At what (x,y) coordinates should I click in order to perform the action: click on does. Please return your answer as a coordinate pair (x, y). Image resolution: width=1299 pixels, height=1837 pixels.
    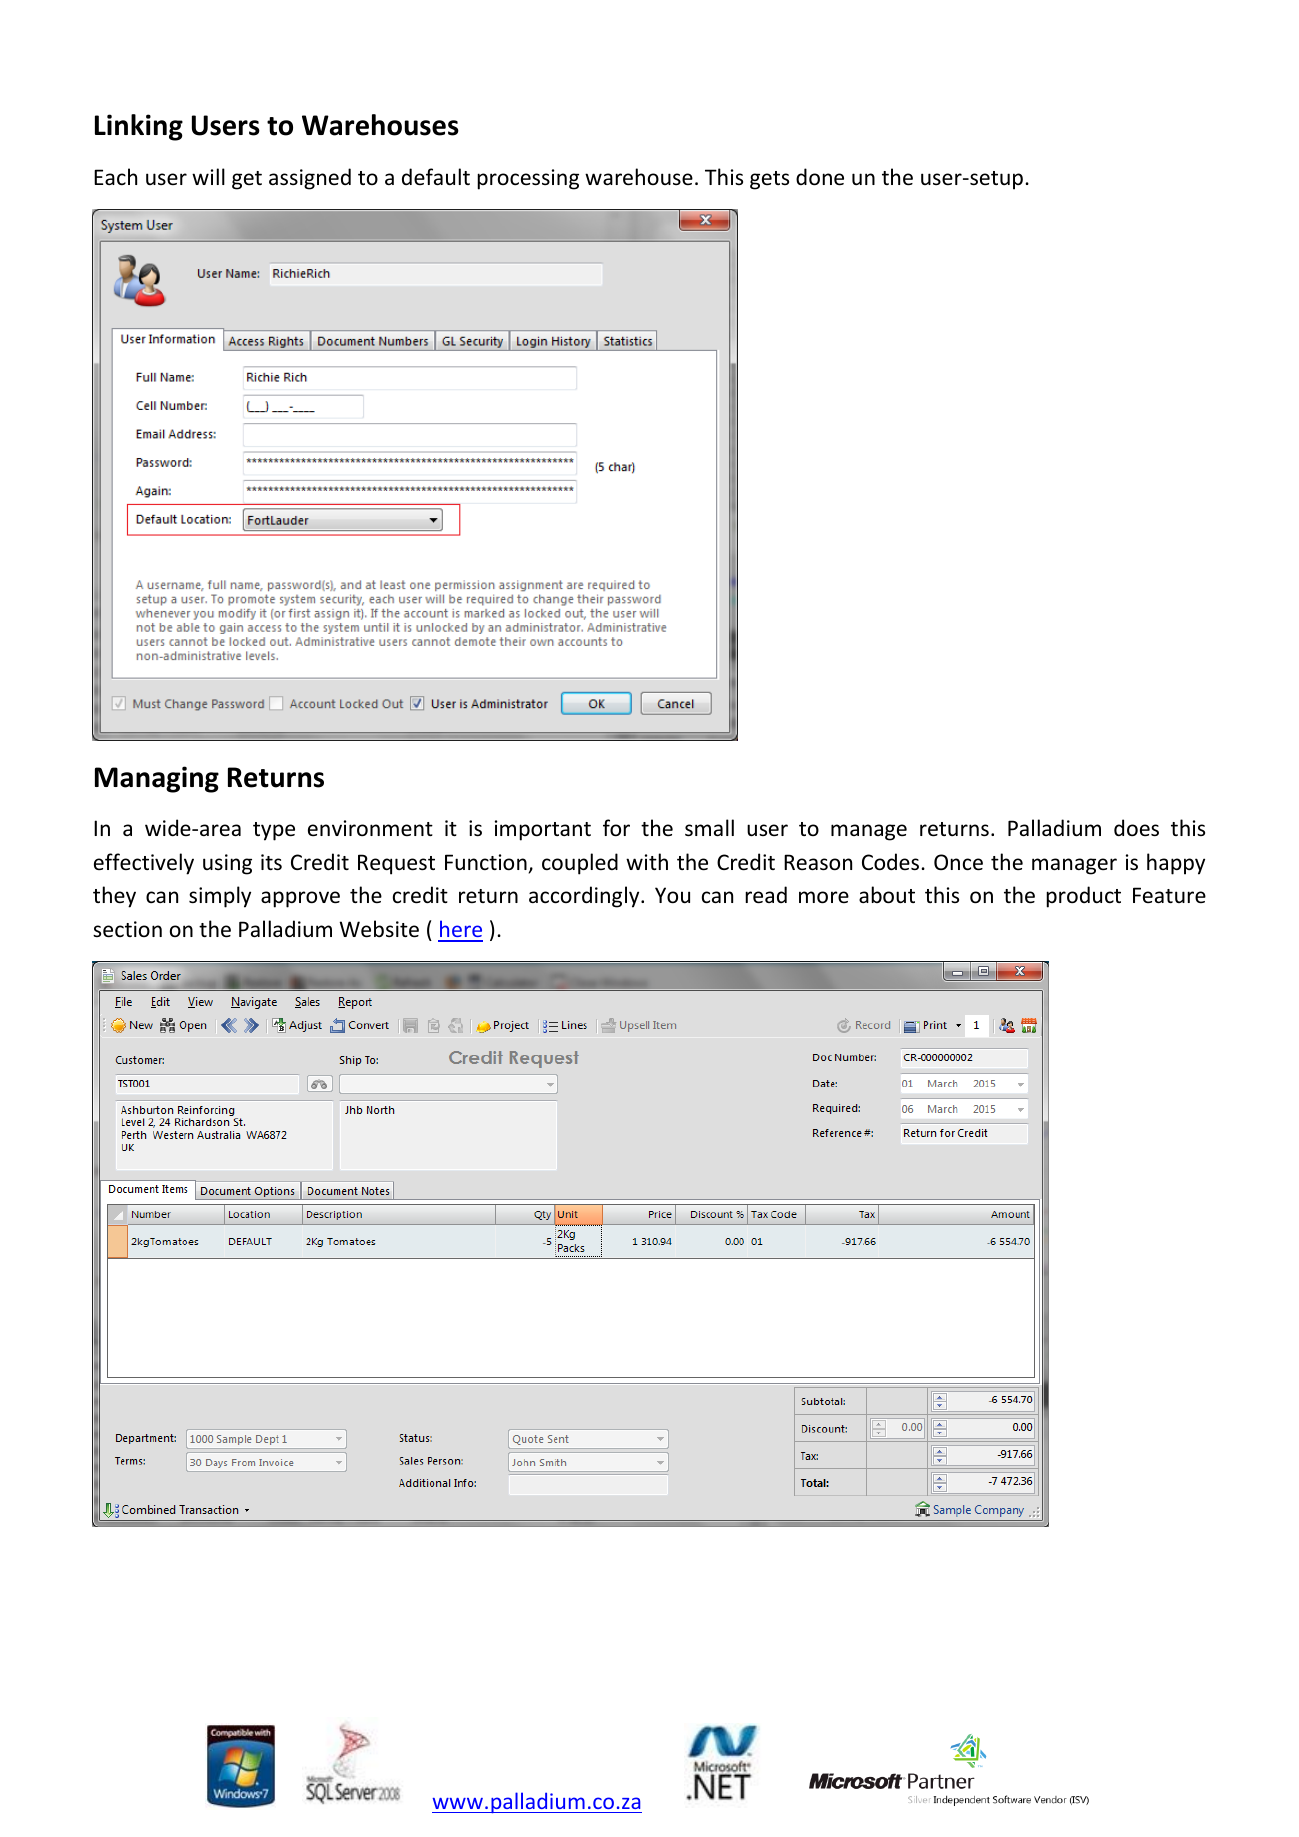
    Looking at the image, I should click on (1136, 828).
